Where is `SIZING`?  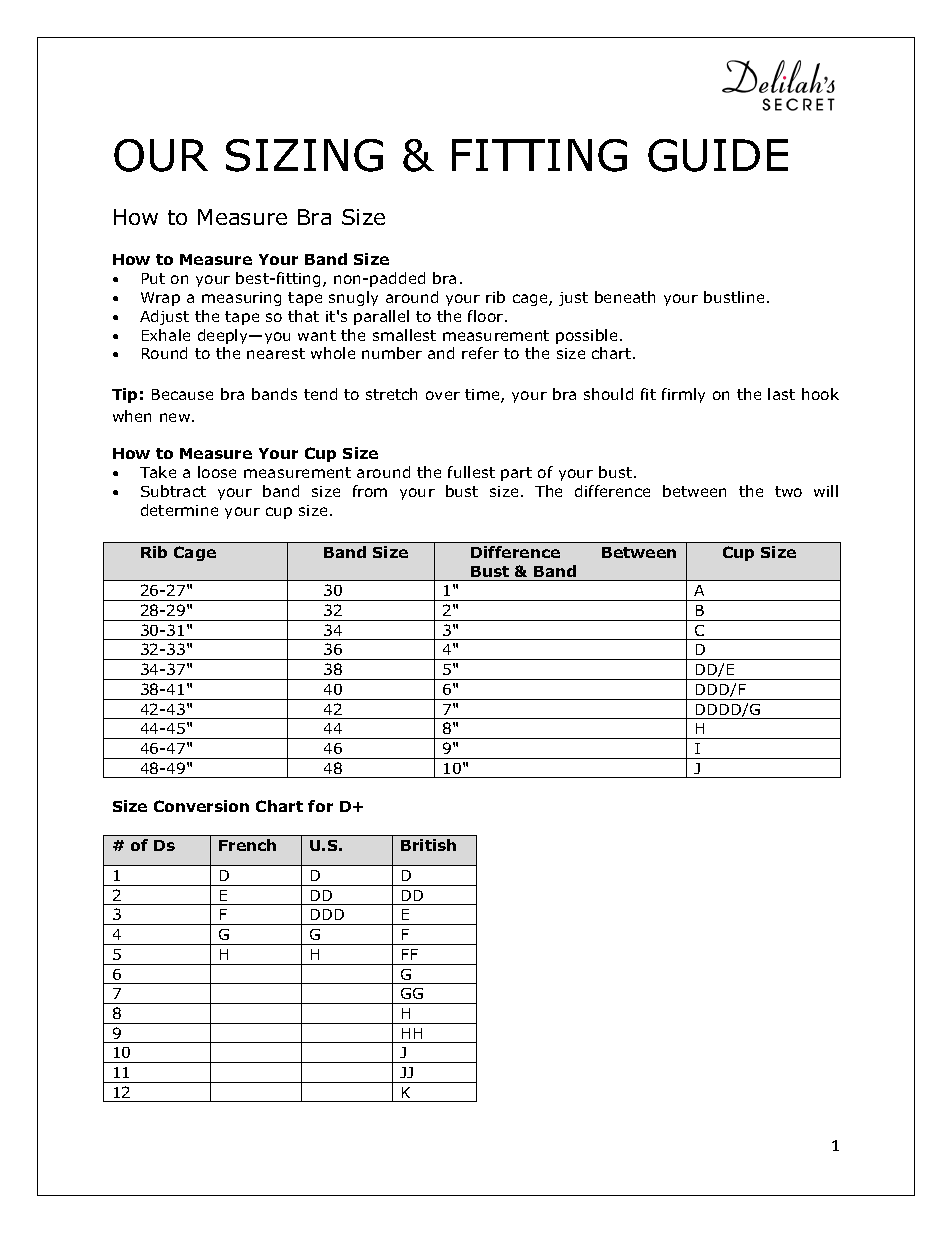
SIZING is located at coordinates (304, 155).
